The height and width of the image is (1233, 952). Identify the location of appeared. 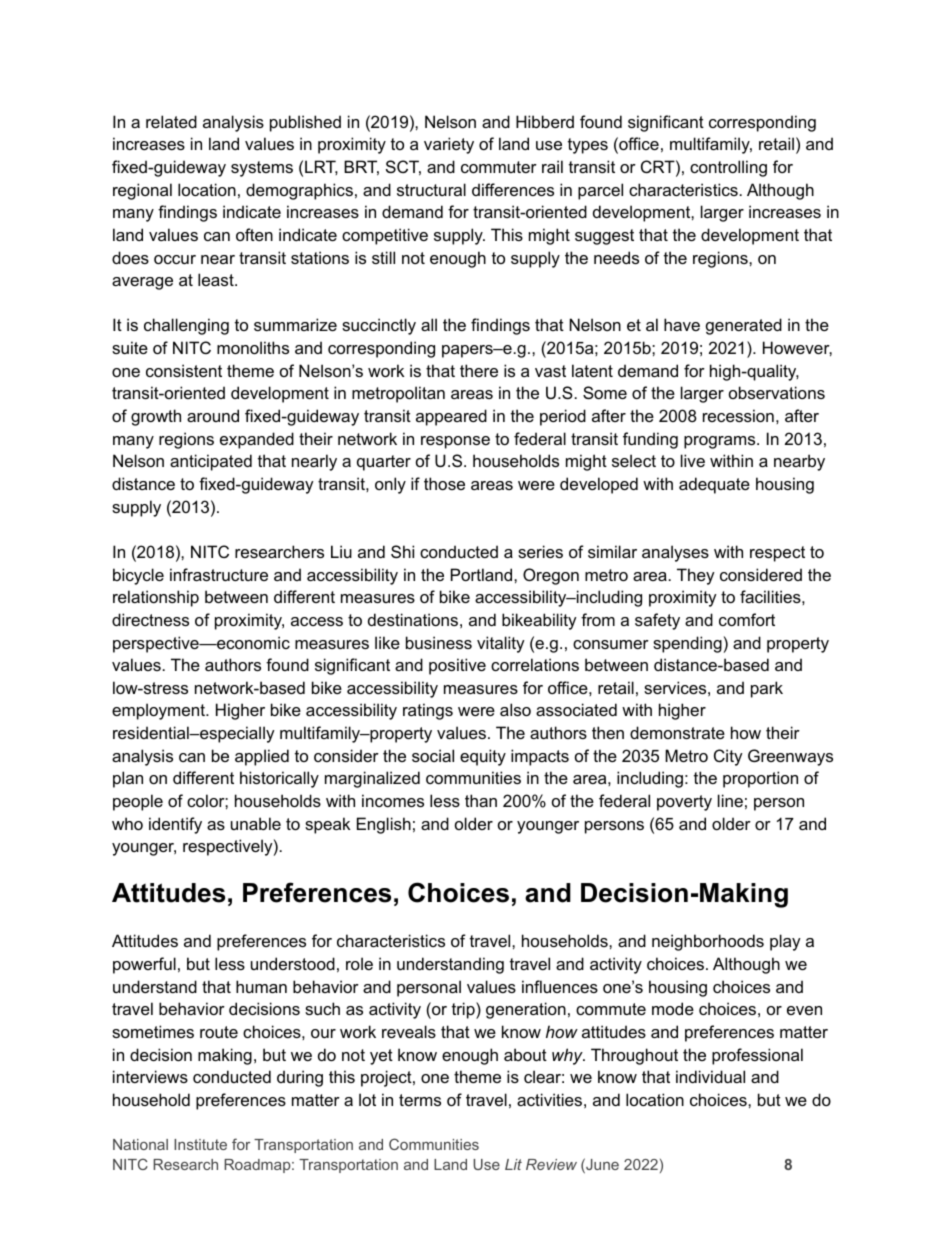
(451, 417).
